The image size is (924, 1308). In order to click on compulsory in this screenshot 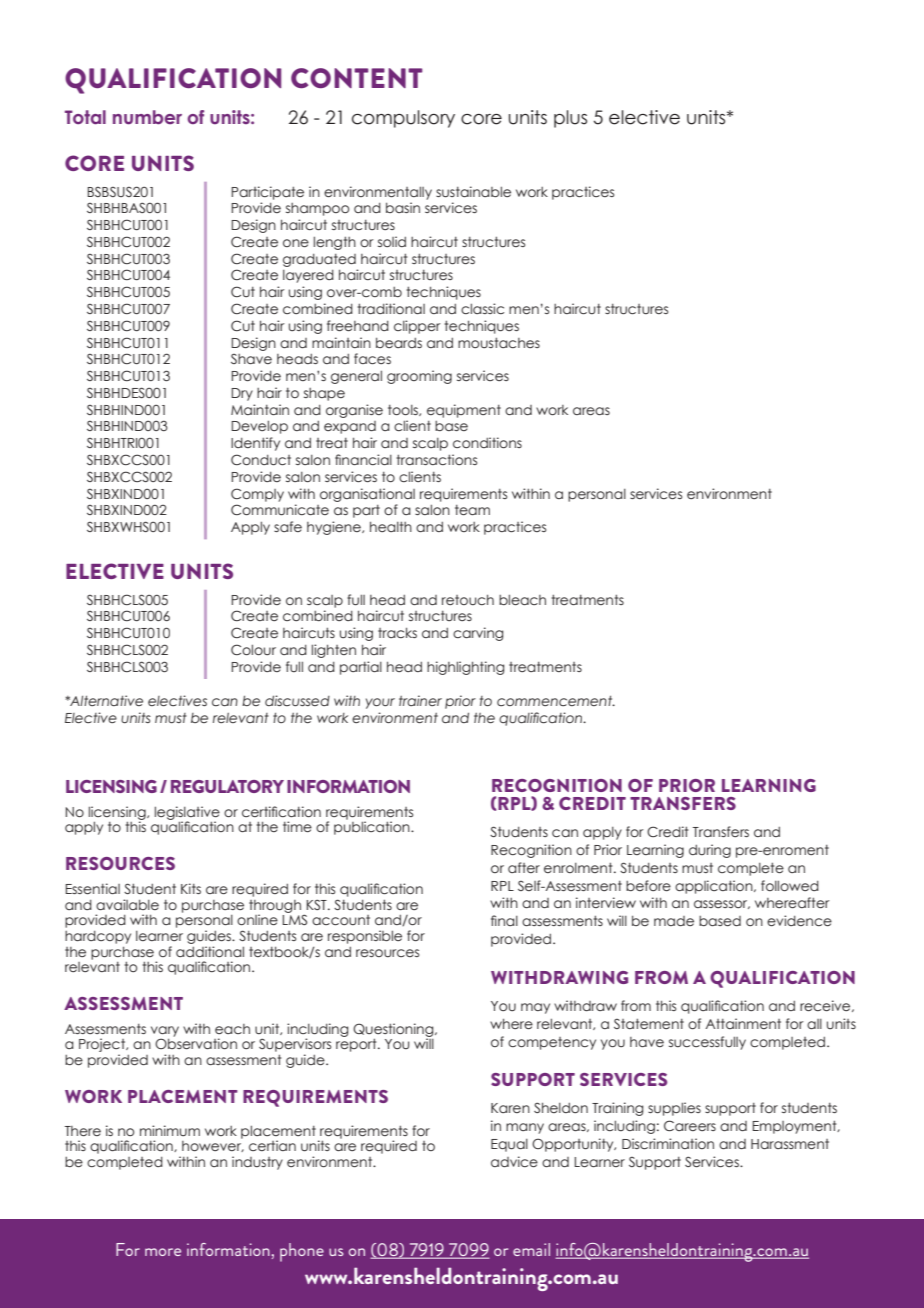, I will do `click(403, 119)`.
